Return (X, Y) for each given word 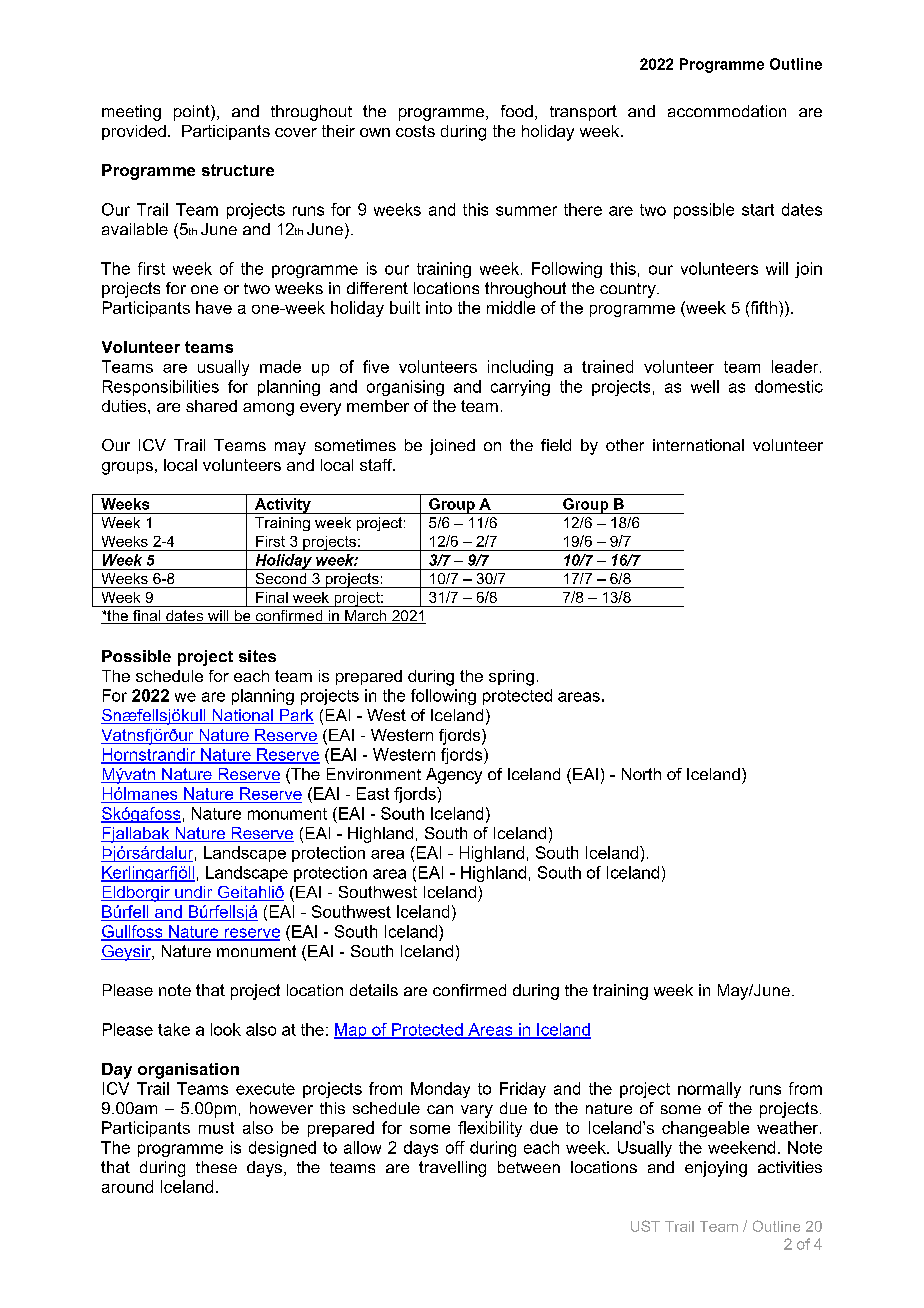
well (705, 386)
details (374, 990)
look (226, 1029)
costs (415, 131)
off (455, 1147)
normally (709, 1090)
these (216, 1167)
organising (405, 388)
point (193, 113)
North (641, 774)
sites (257, 656)
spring (511, 678)
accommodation (727, 111)
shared (211, 406)
